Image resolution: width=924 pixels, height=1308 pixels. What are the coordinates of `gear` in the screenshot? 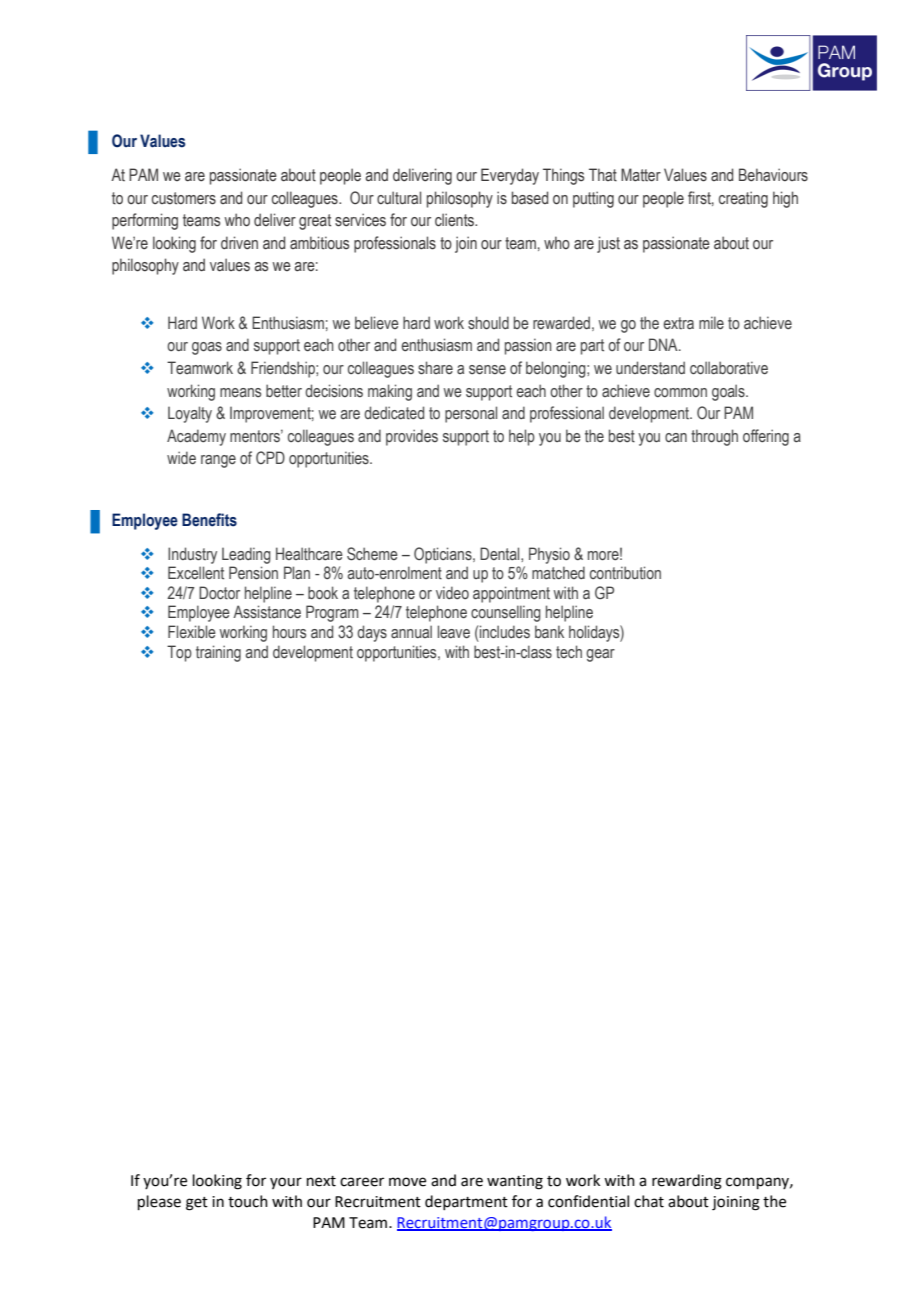 It's located at (600, 655).
